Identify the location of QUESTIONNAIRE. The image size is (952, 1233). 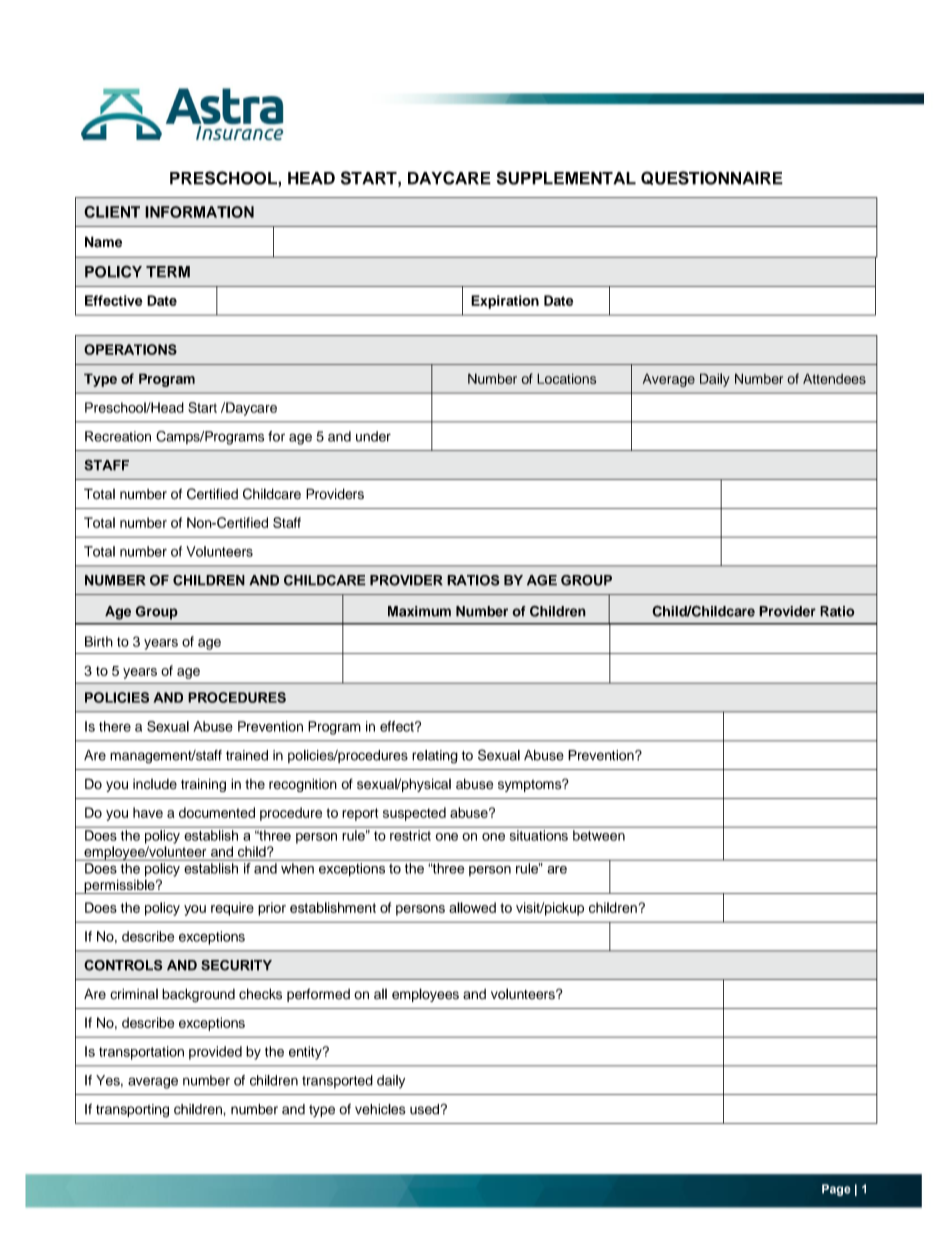
(712, 178).
